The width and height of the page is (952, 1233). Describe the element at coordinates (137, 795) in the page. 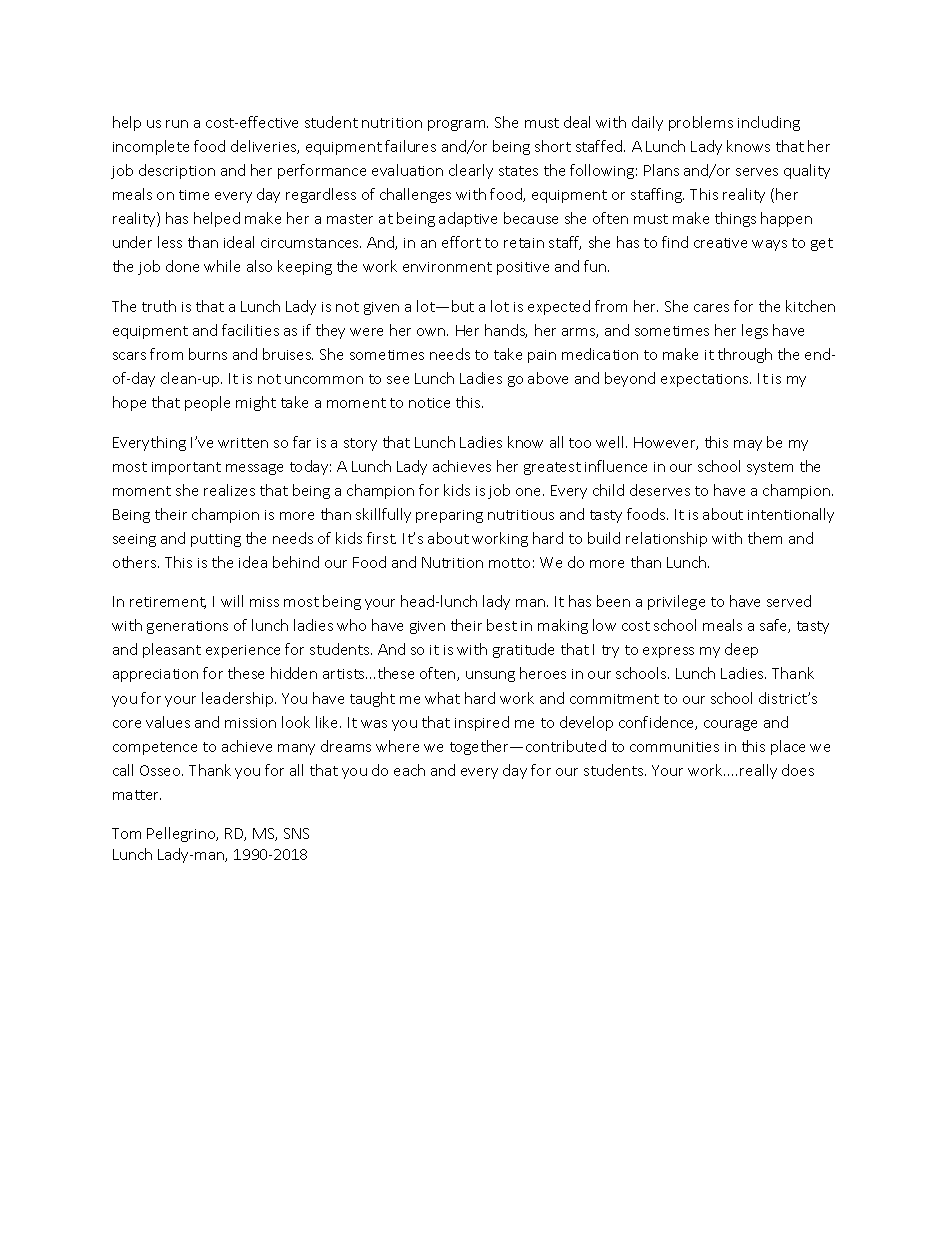

I see `matter` at that location.
